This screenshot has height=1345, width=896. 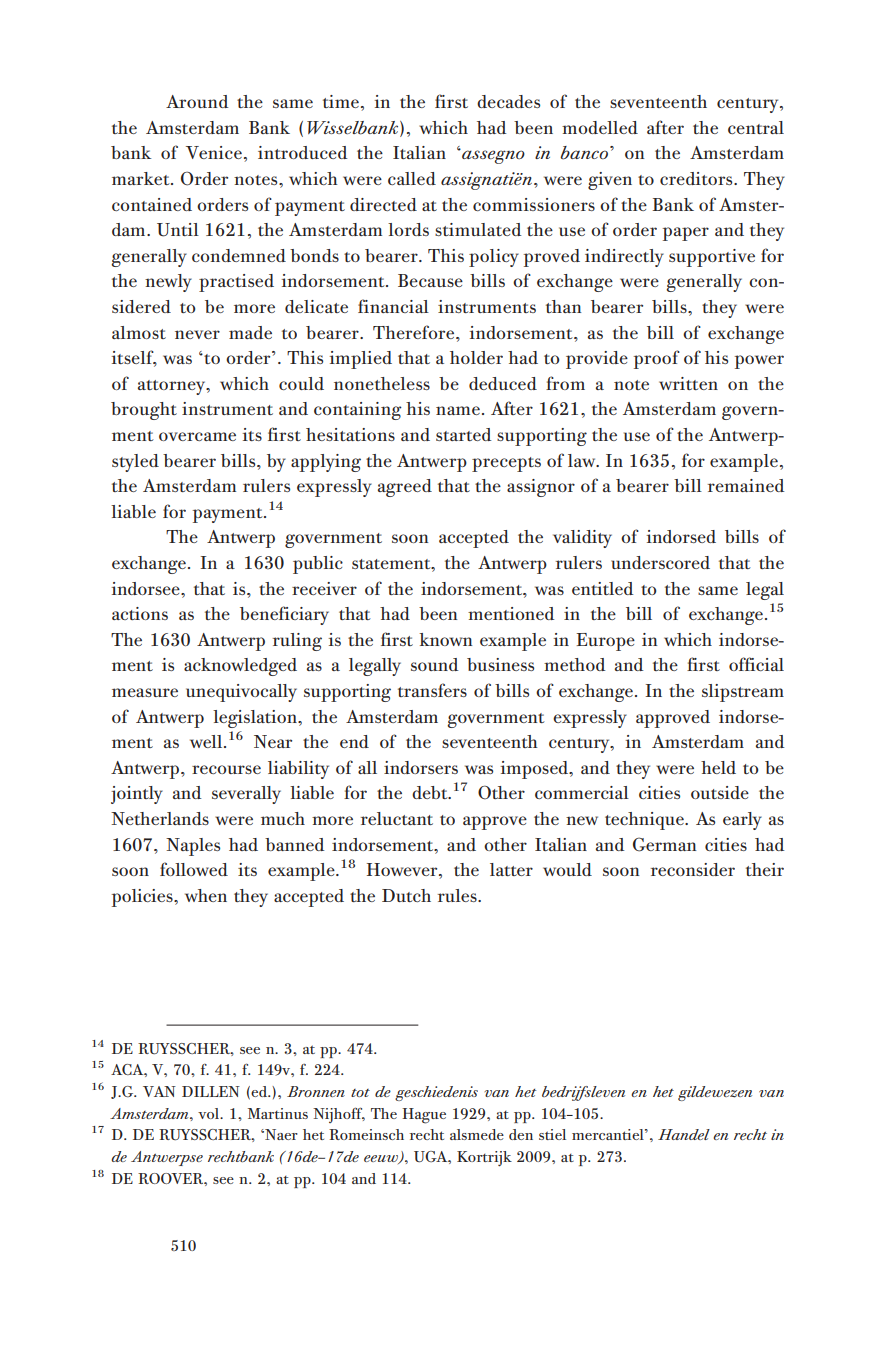 What do you see at coordinates (412, 178) in the screenshot?
I see `called` at bounding box center [412, 178].
